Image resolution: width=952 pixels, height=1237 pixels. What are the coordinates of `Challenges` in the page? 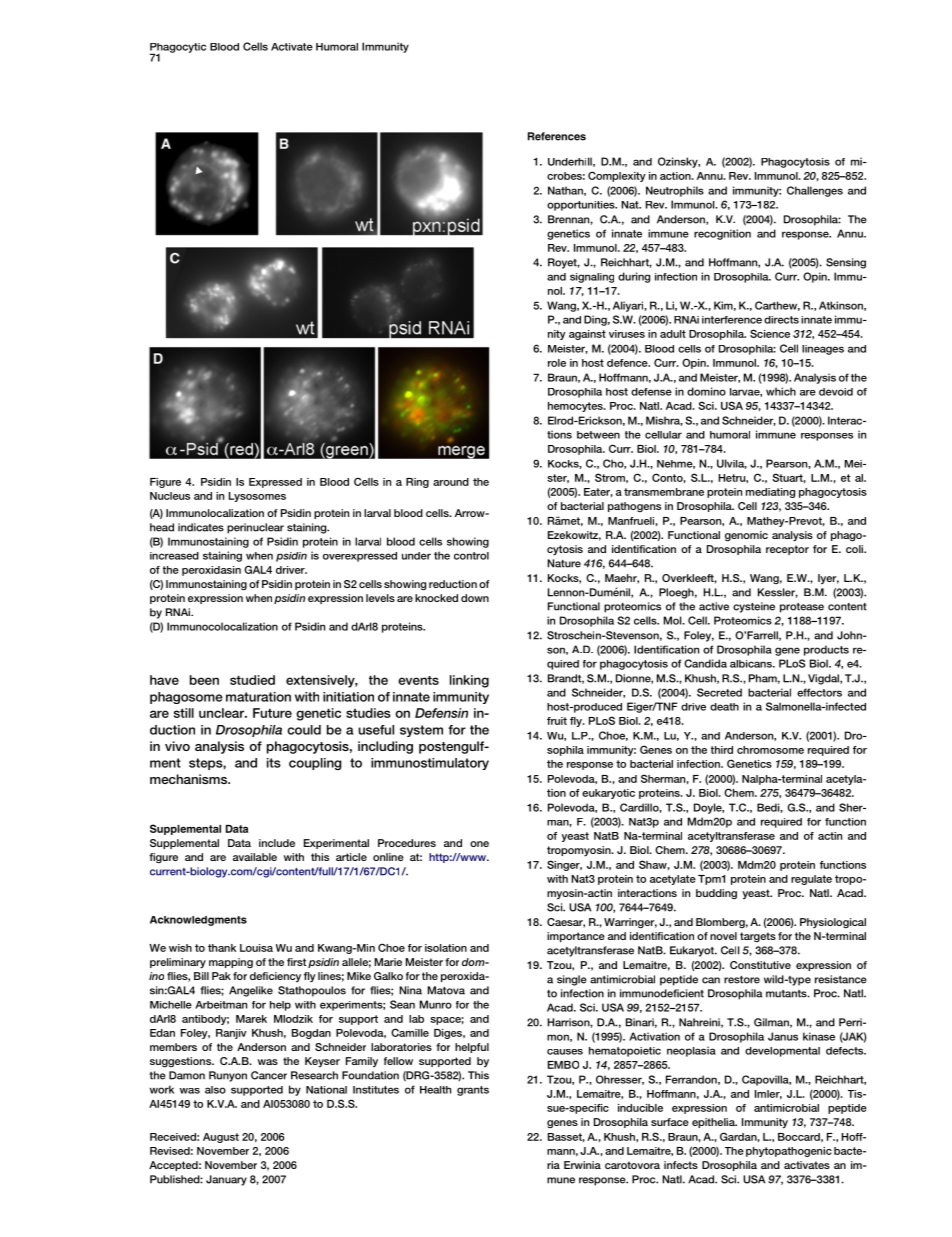 It's located at (815, 191).
